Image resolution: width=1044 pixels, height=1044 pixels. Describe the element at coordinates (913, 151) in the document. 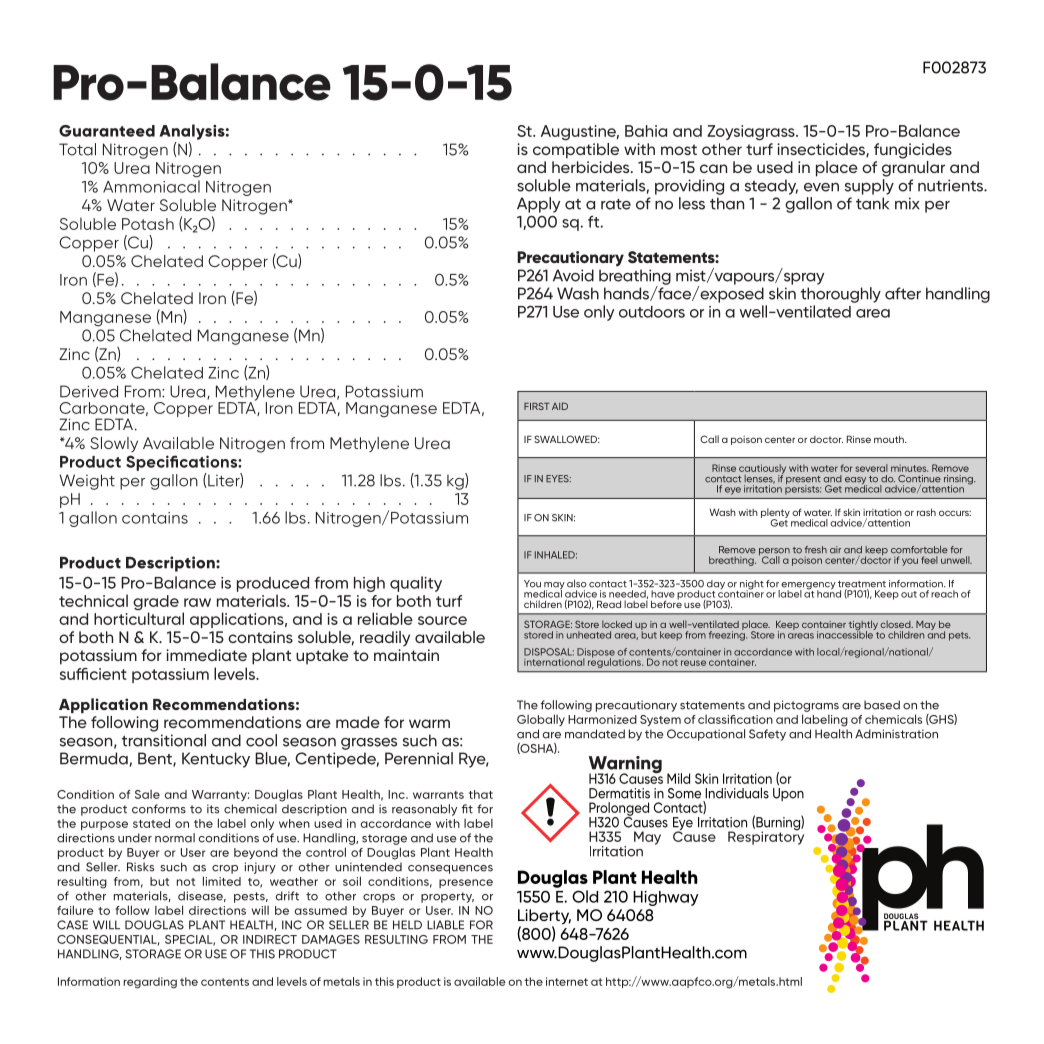

I see `fungicides` at that location.
